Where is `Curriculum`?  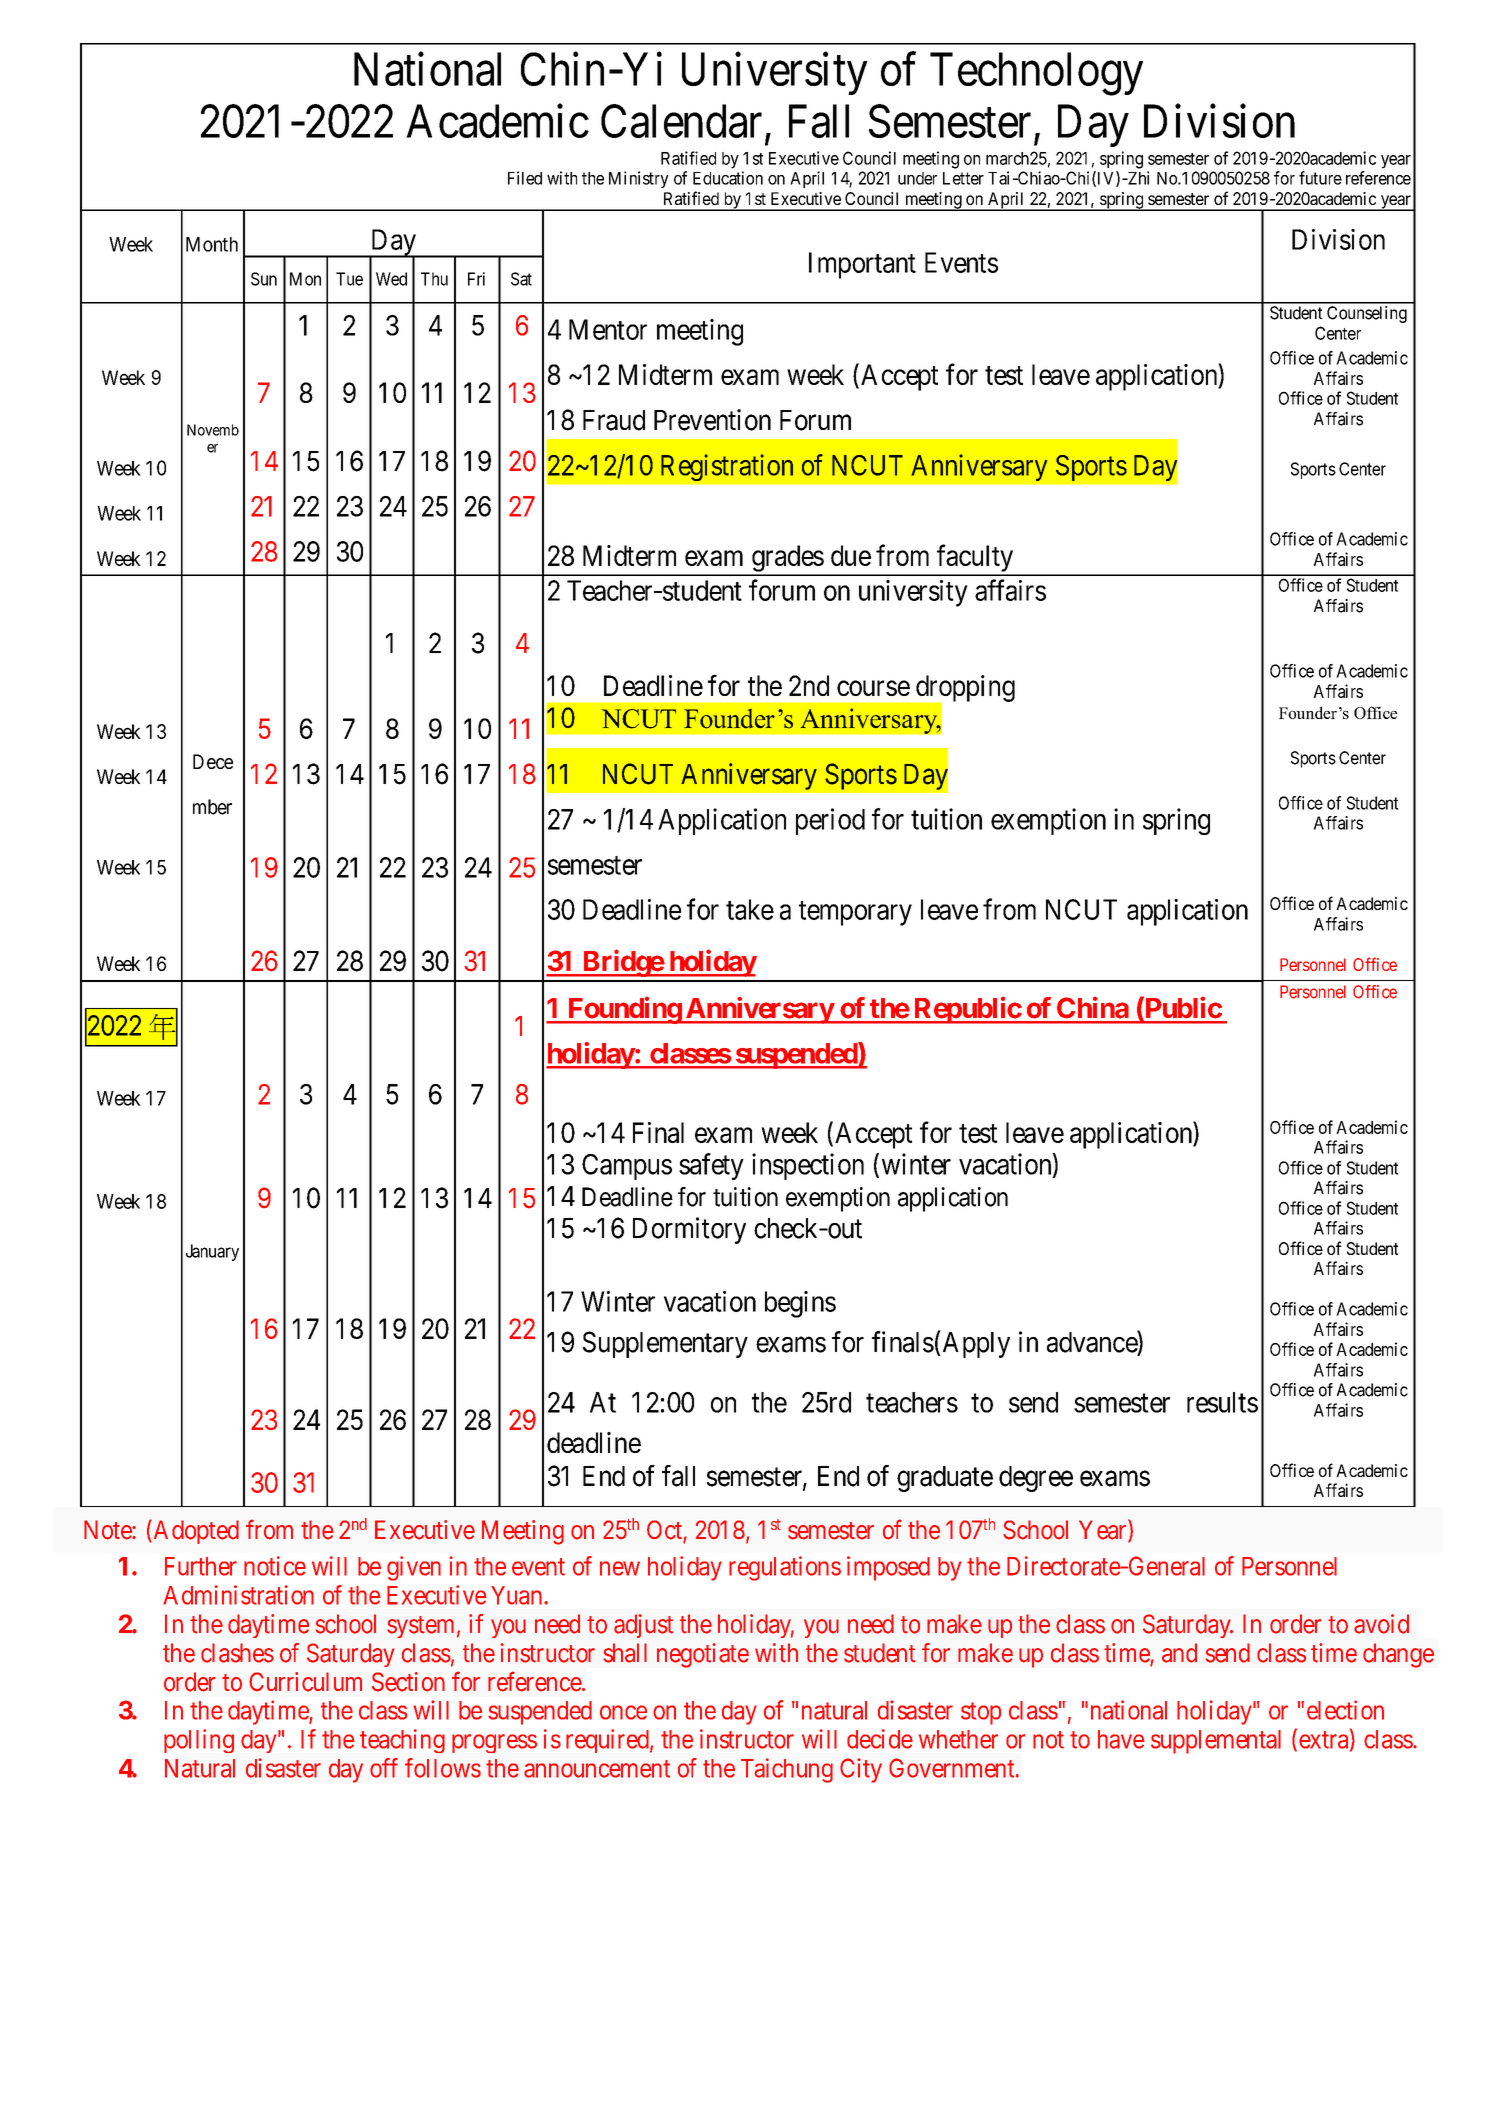 Curriculum is located at coordinates (305, 1682).
